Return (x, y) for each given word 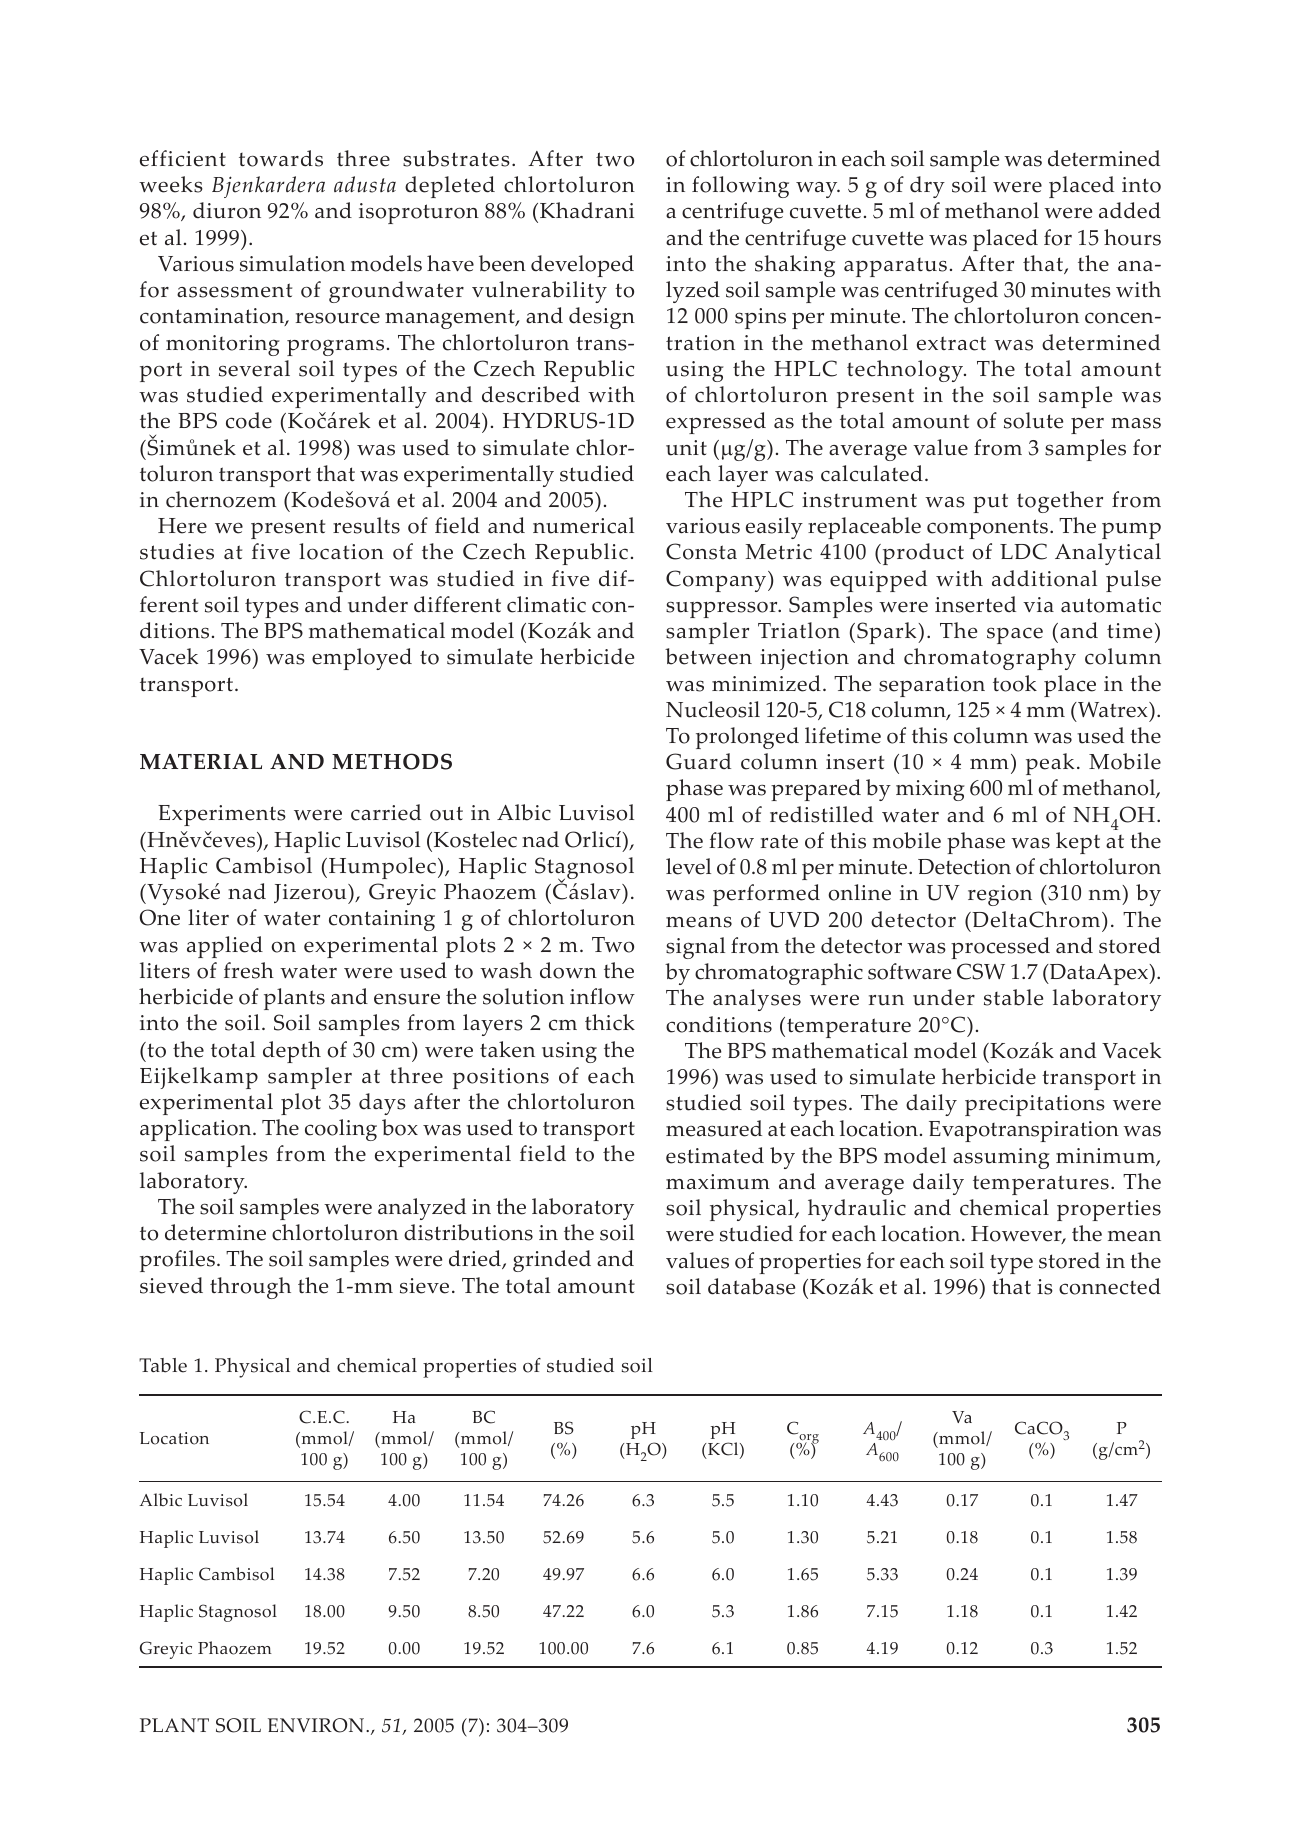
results (366, 525)
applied (225, 947)
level (688, 866)
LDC (1023, 551)
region (1000, 895)
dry (927, 187)
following (740, 187)
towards (281, 158)
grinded (552, 1261)
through (250, 1288)
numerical (583, 525)
